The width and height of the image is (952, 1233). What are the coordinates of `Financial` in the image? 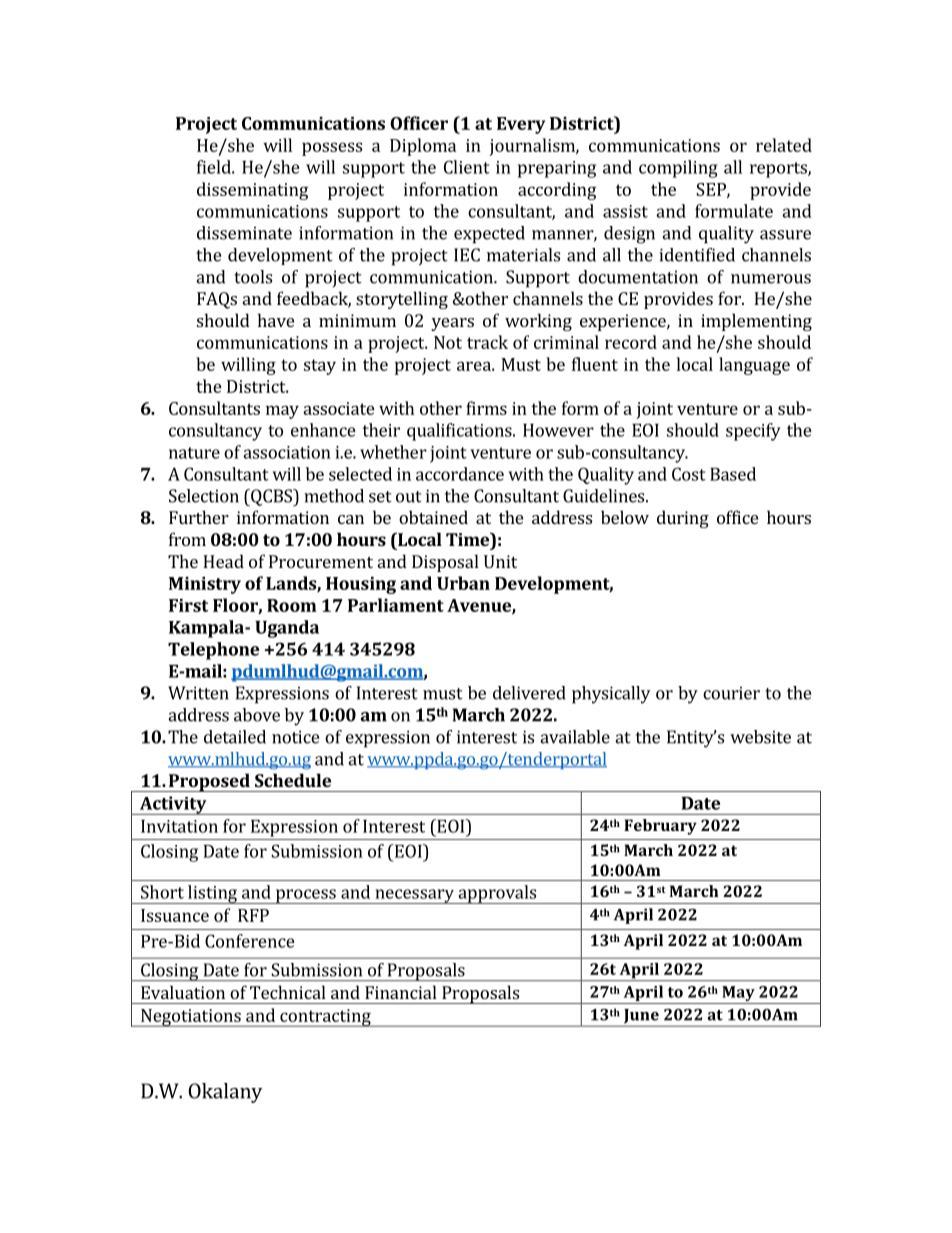 It's located at (401, 992).
